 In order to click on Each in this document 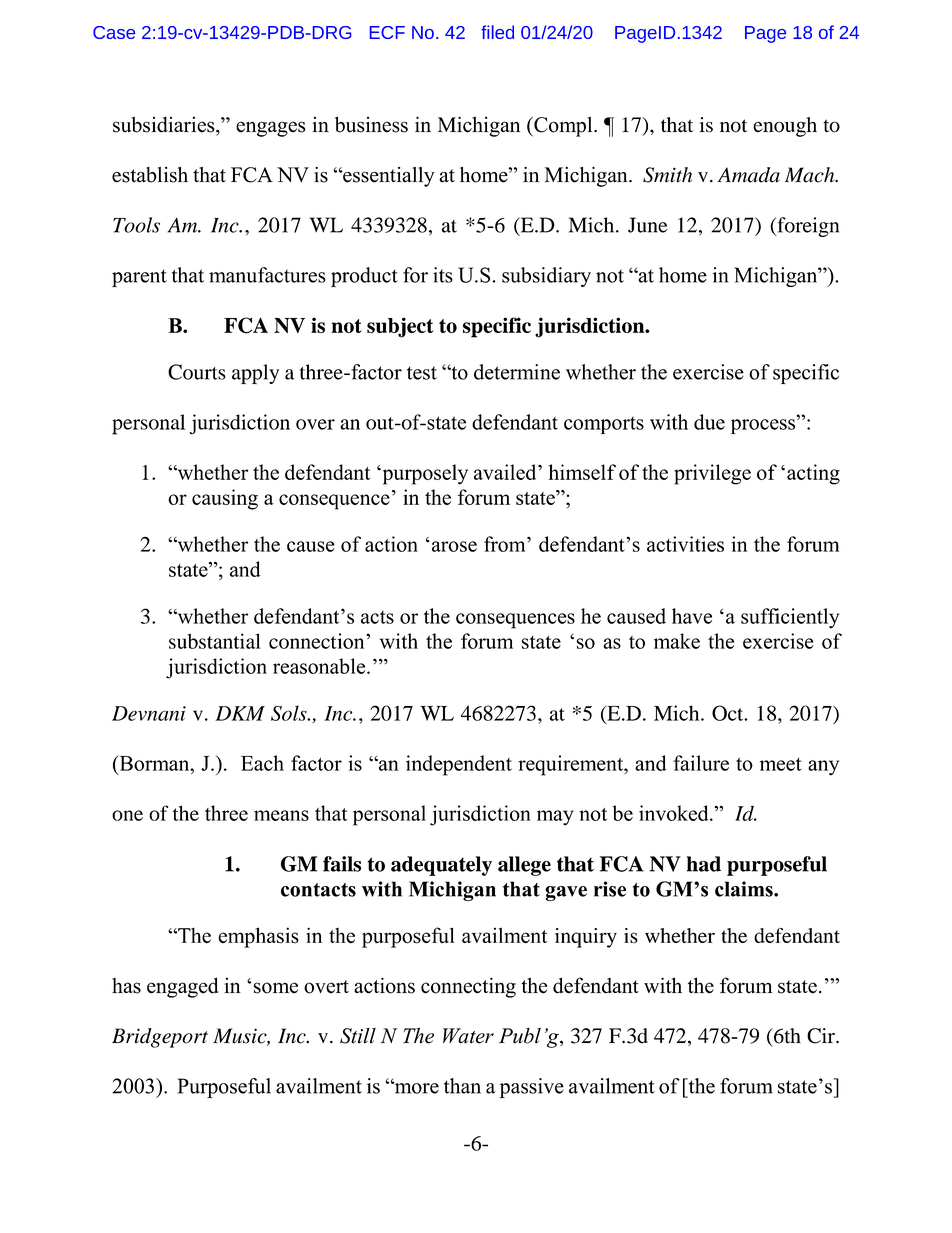, I will do `click(262, 763)`.
